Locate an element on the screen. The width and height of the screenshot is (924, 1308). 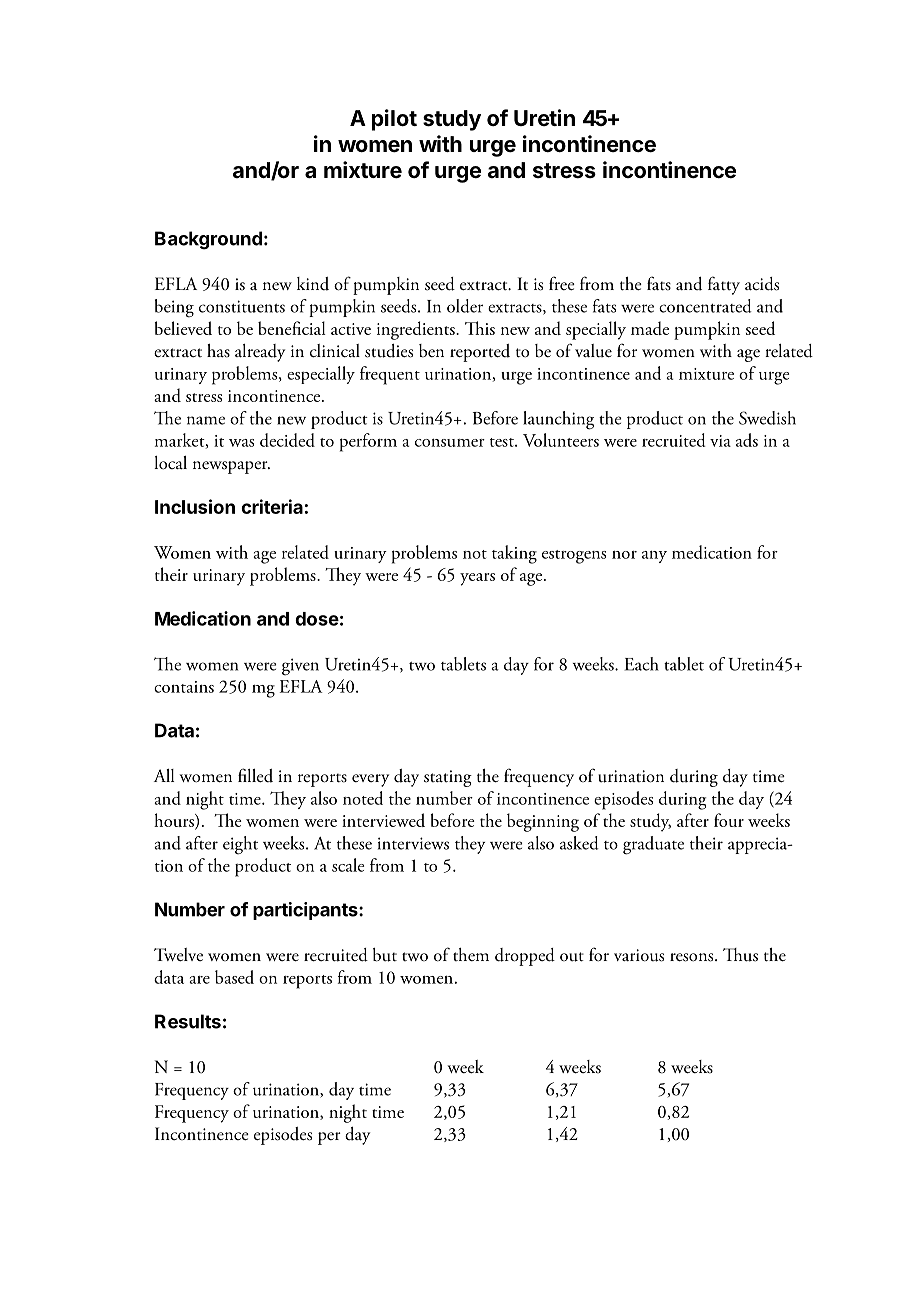
Background is located at coordinates (208, 240).
